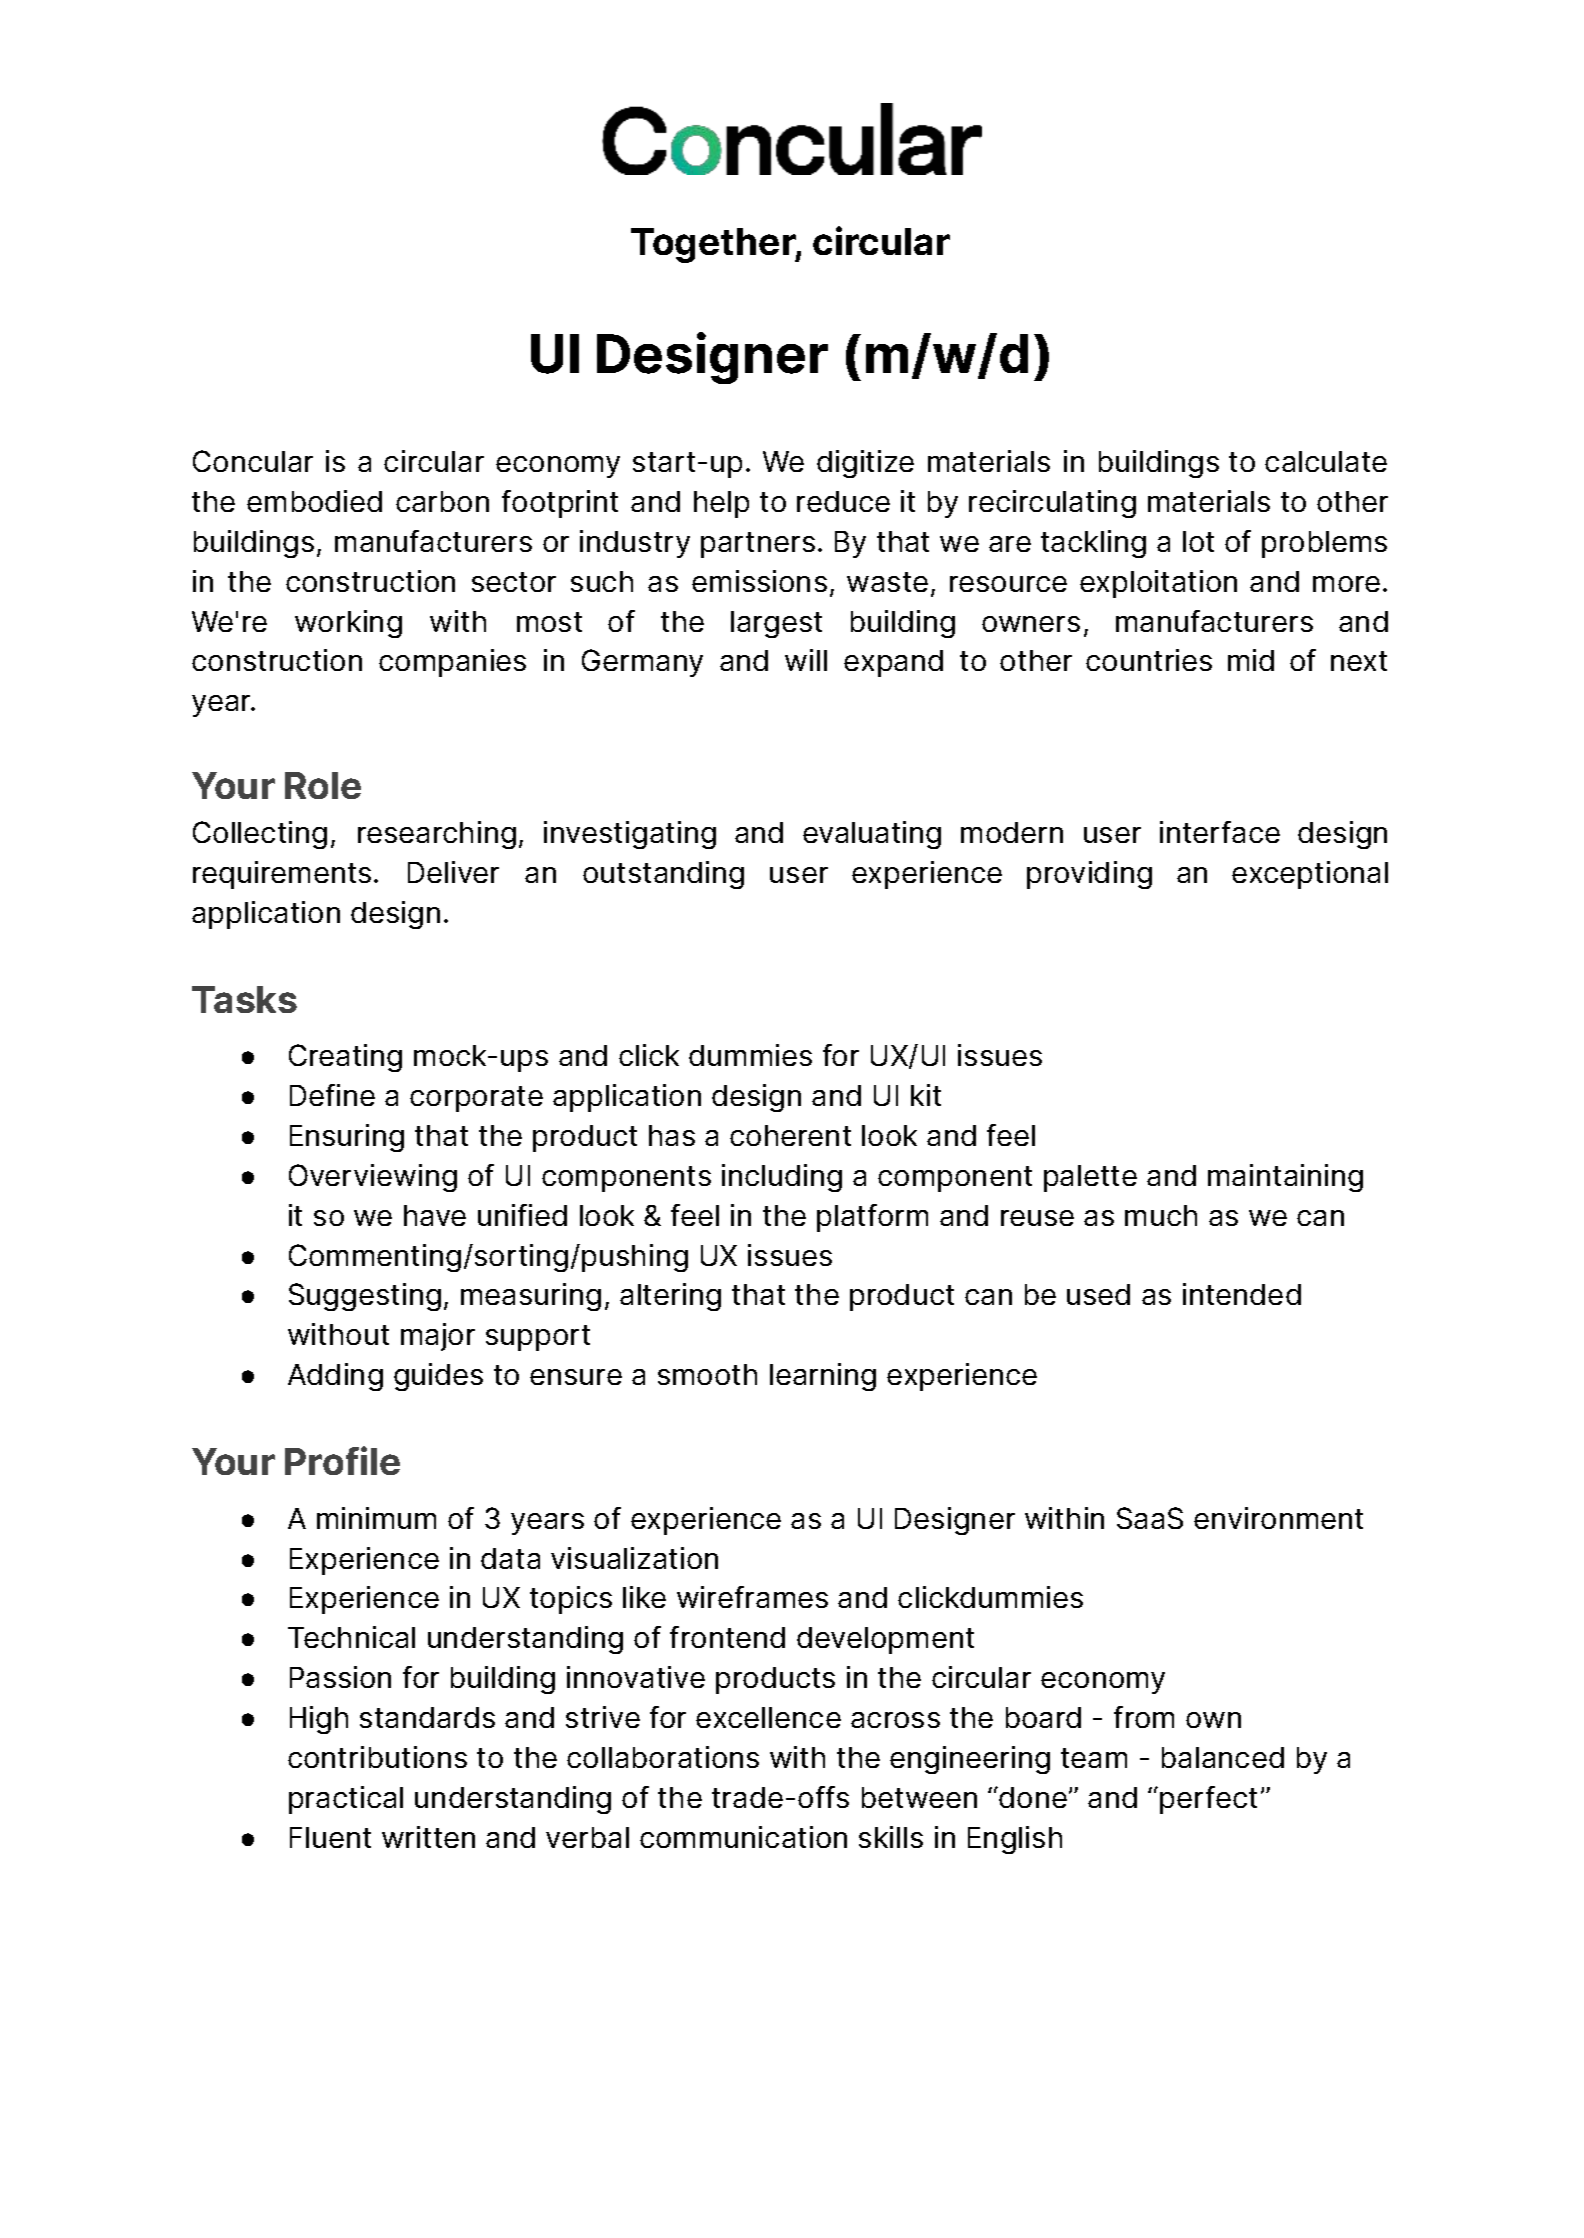 Image resolution: width=1584 pixels, height=2238 pixels. What do you see at coordinates (1242, 1294) in the image?
I see `intended` at bounding box center [1242, 1294].
